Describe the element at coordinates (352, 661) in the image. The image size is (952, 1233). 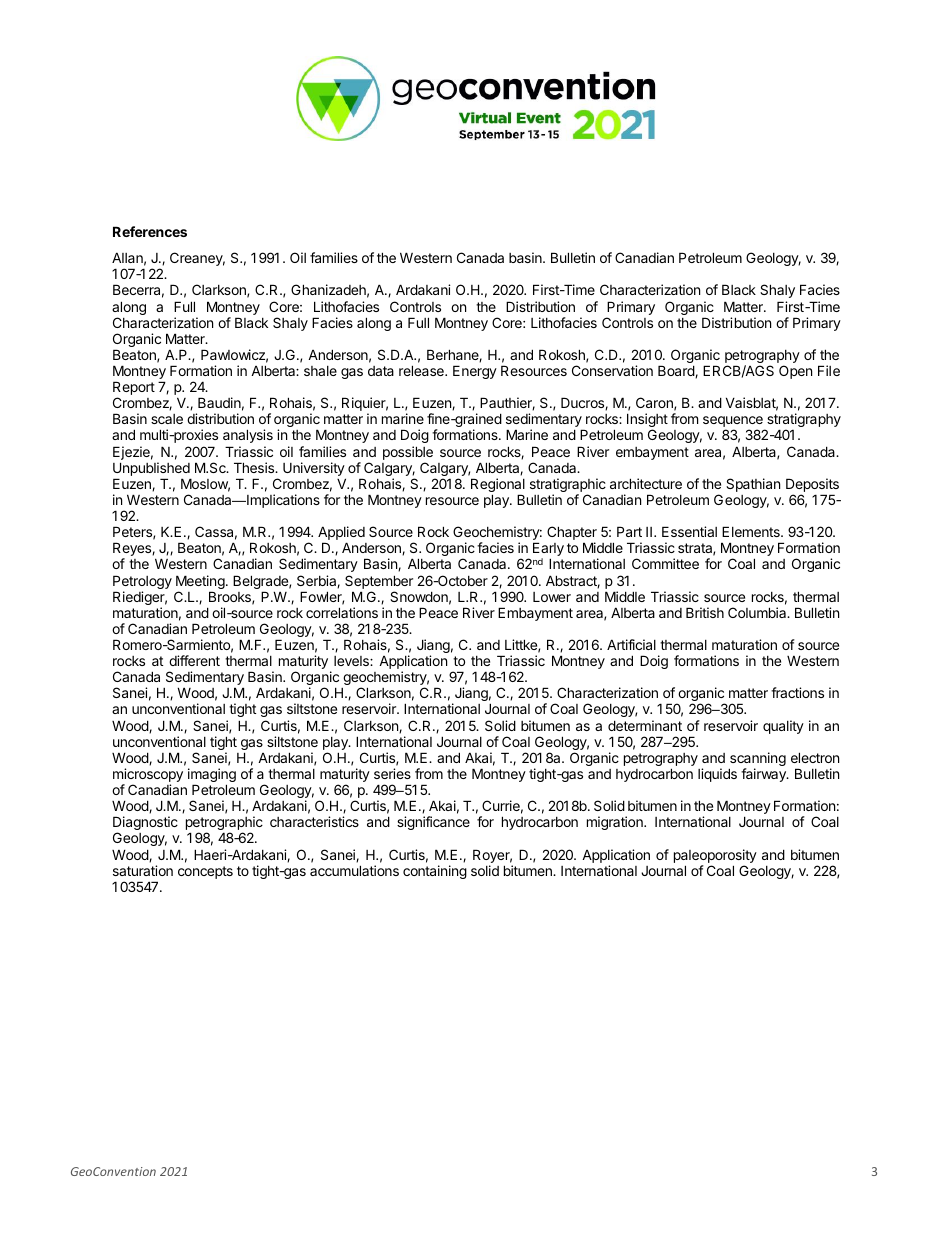
I see `levels` at that location.
